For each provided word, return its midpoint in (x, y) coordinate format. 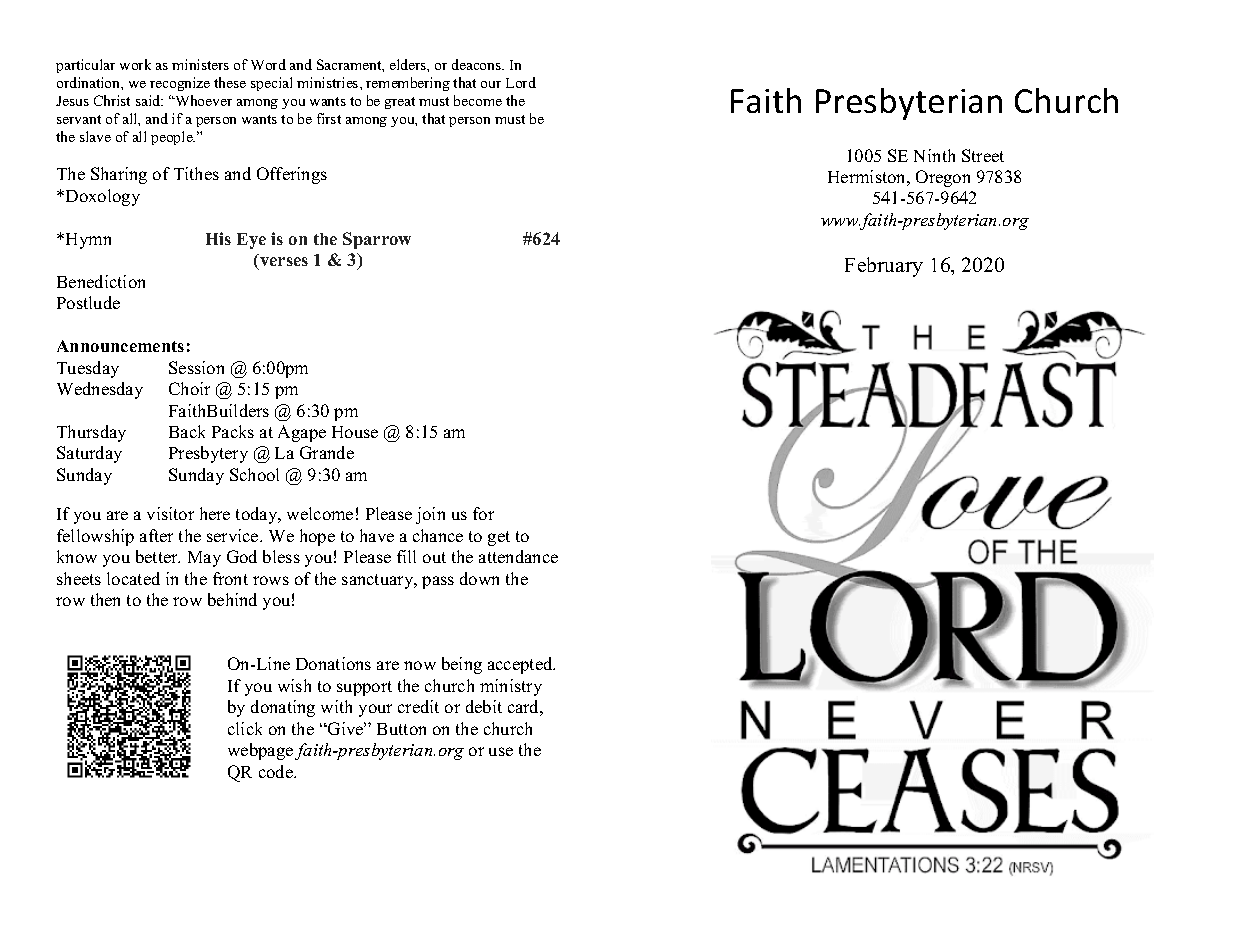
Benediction (101, 281)
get (499, 538)
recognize (180, 84)
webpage (260, 751)
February (884, 267)
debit (484, 706)
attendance (518, 556)
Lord (521, 82)
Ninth (934, 155)
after (156, 535)
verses (284, 261)
